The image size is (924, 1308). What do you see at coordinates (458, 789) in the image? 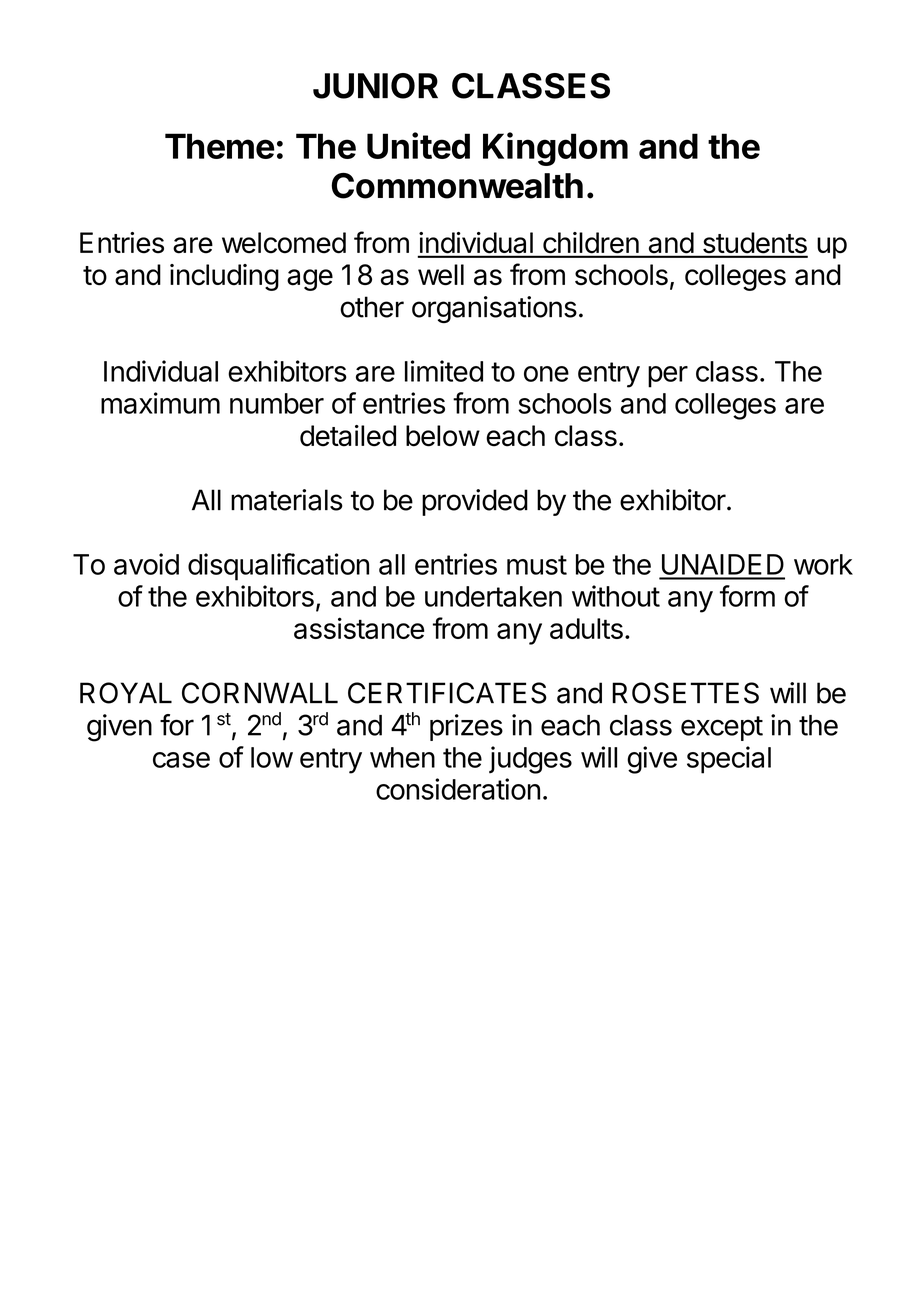
I see `consideration` at bounding box center [458, 789].
